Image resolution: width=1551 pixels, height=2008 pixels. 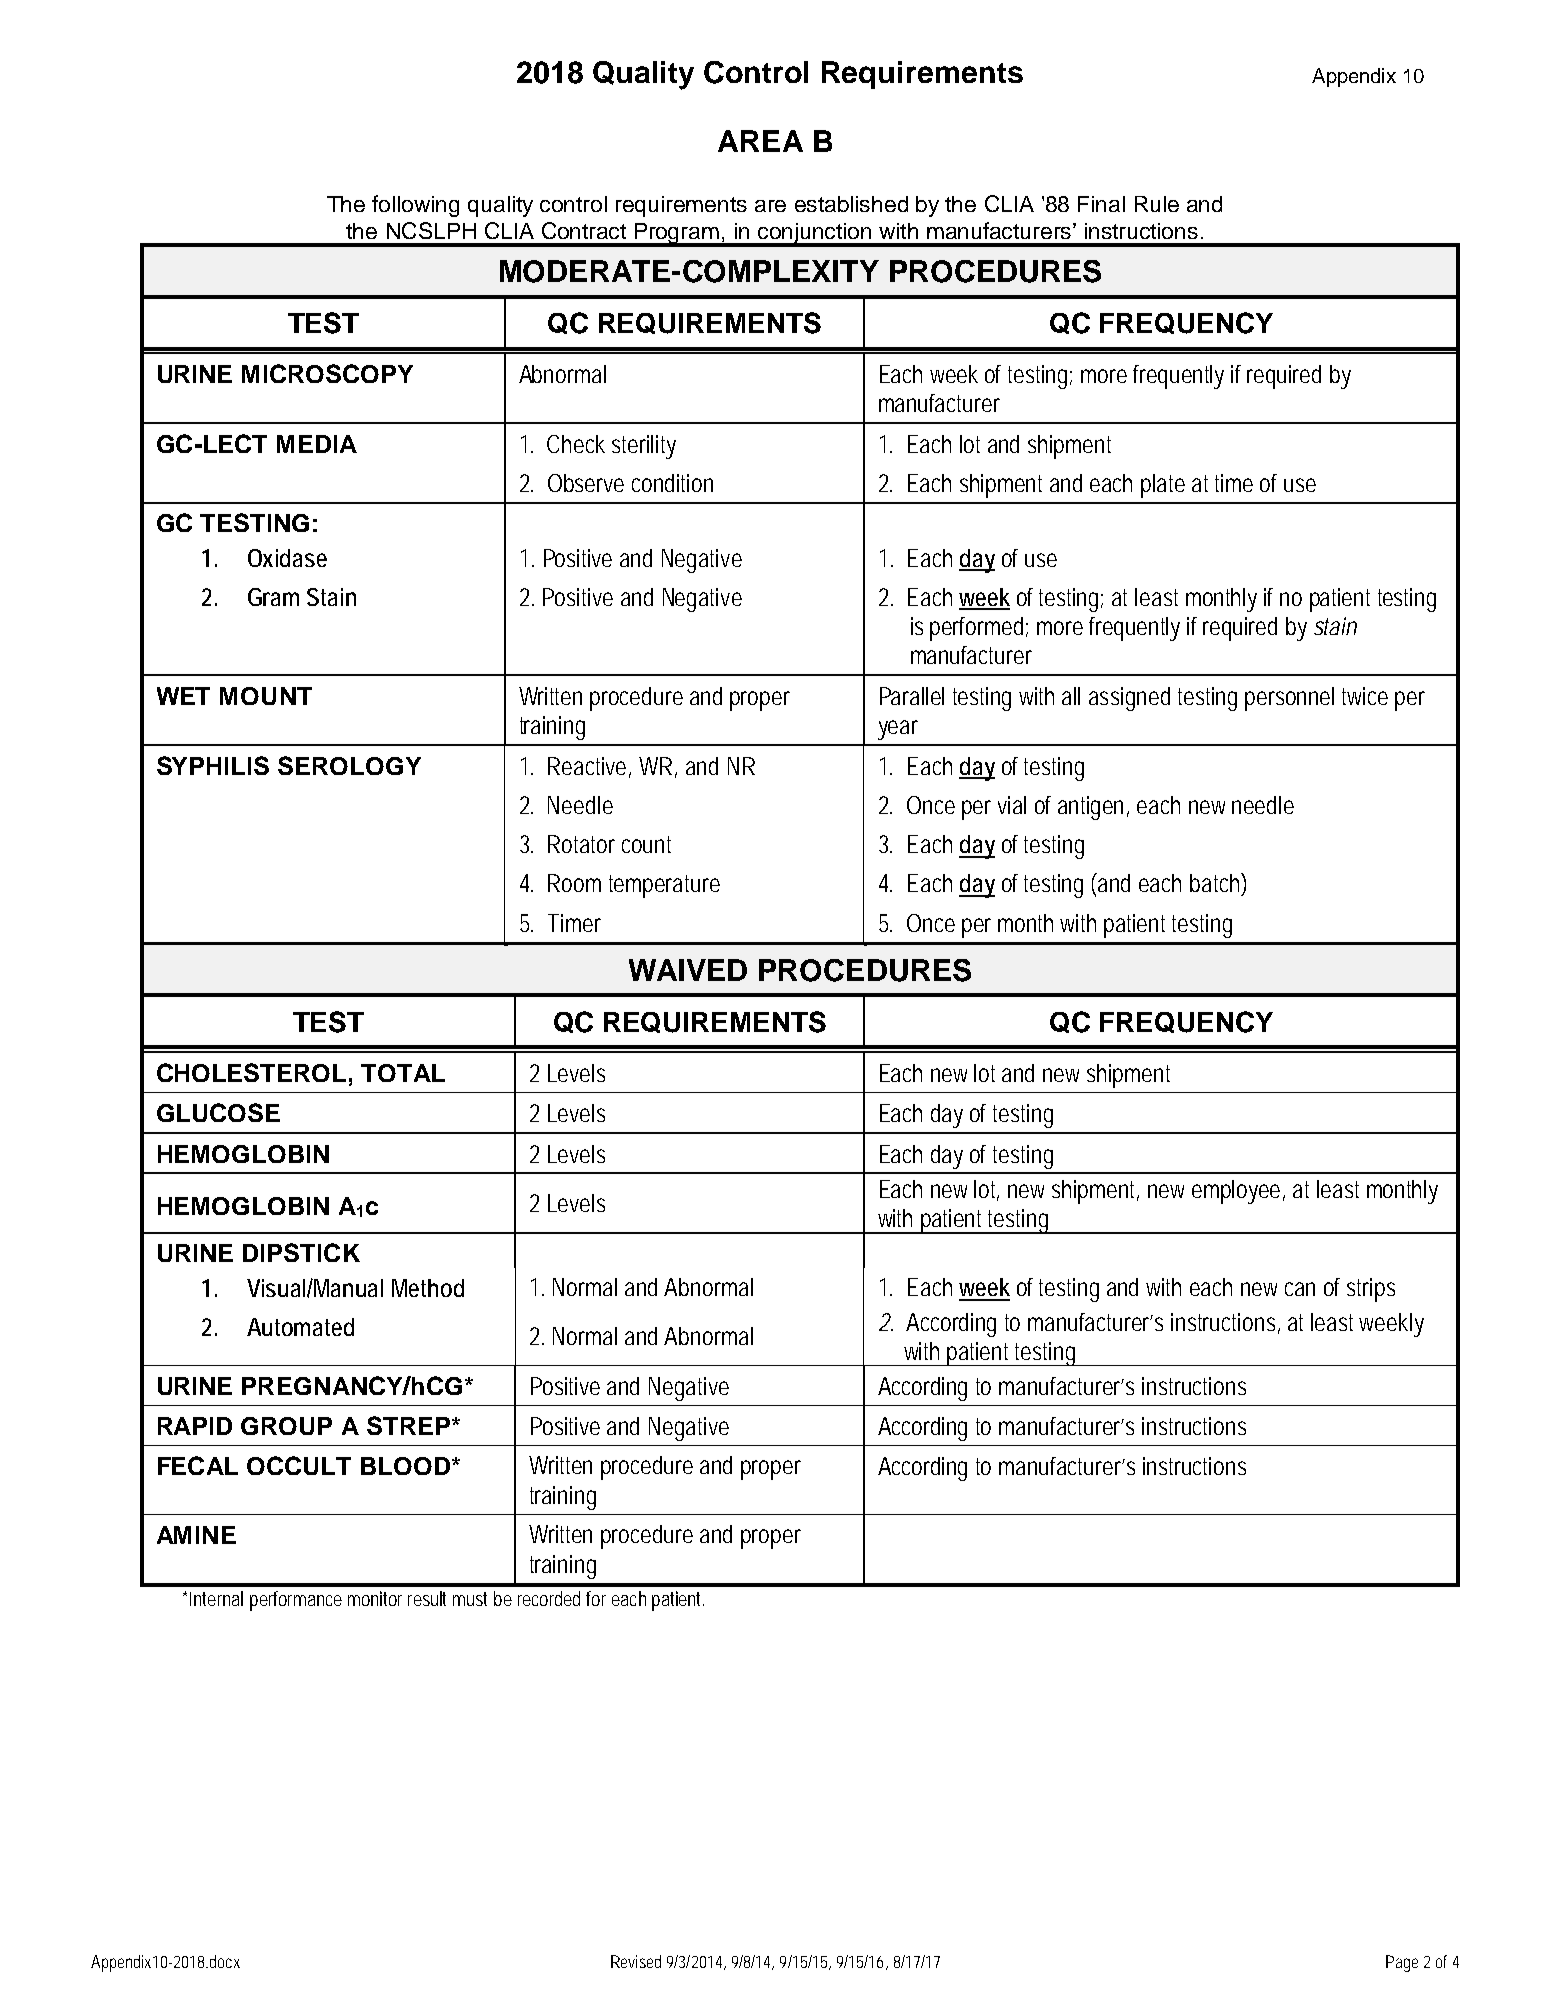 I want to click on conjunction, so click(x=815, y=234).
